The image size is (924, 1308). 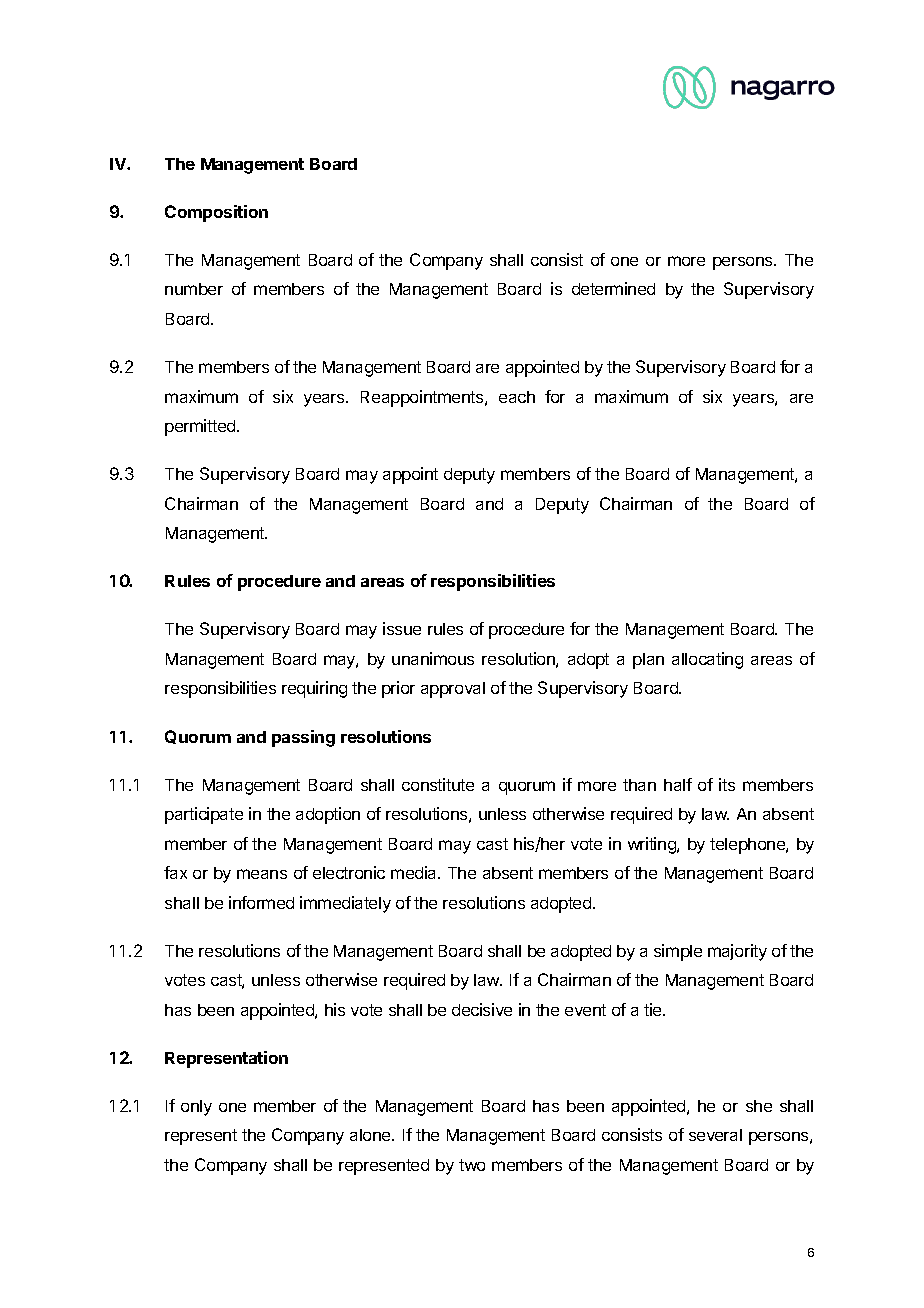 I want to click on allocating, so click(x=707, y=660).
